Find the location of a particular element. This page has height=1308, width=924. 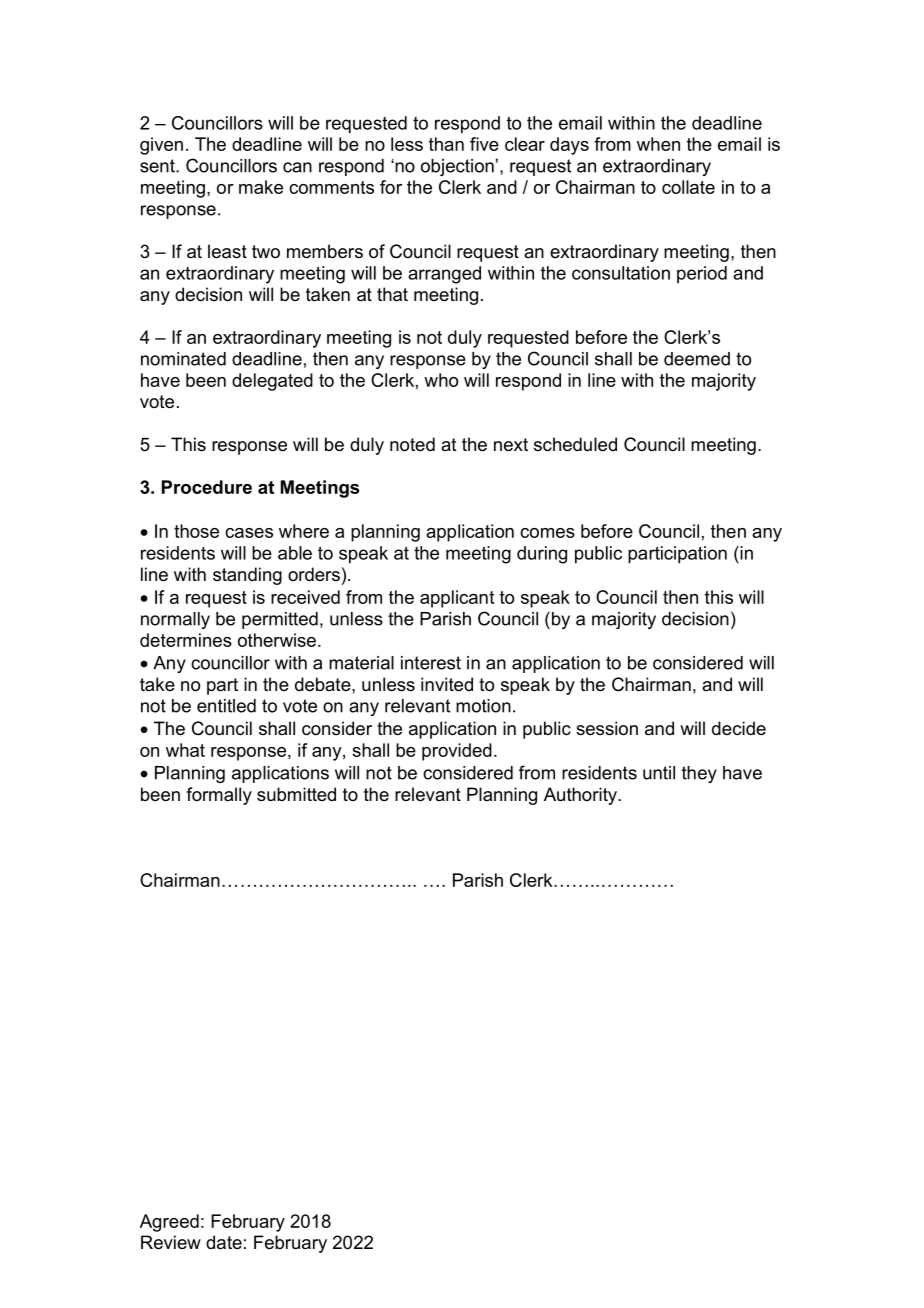

date is located at coordinates (224, 1242).
